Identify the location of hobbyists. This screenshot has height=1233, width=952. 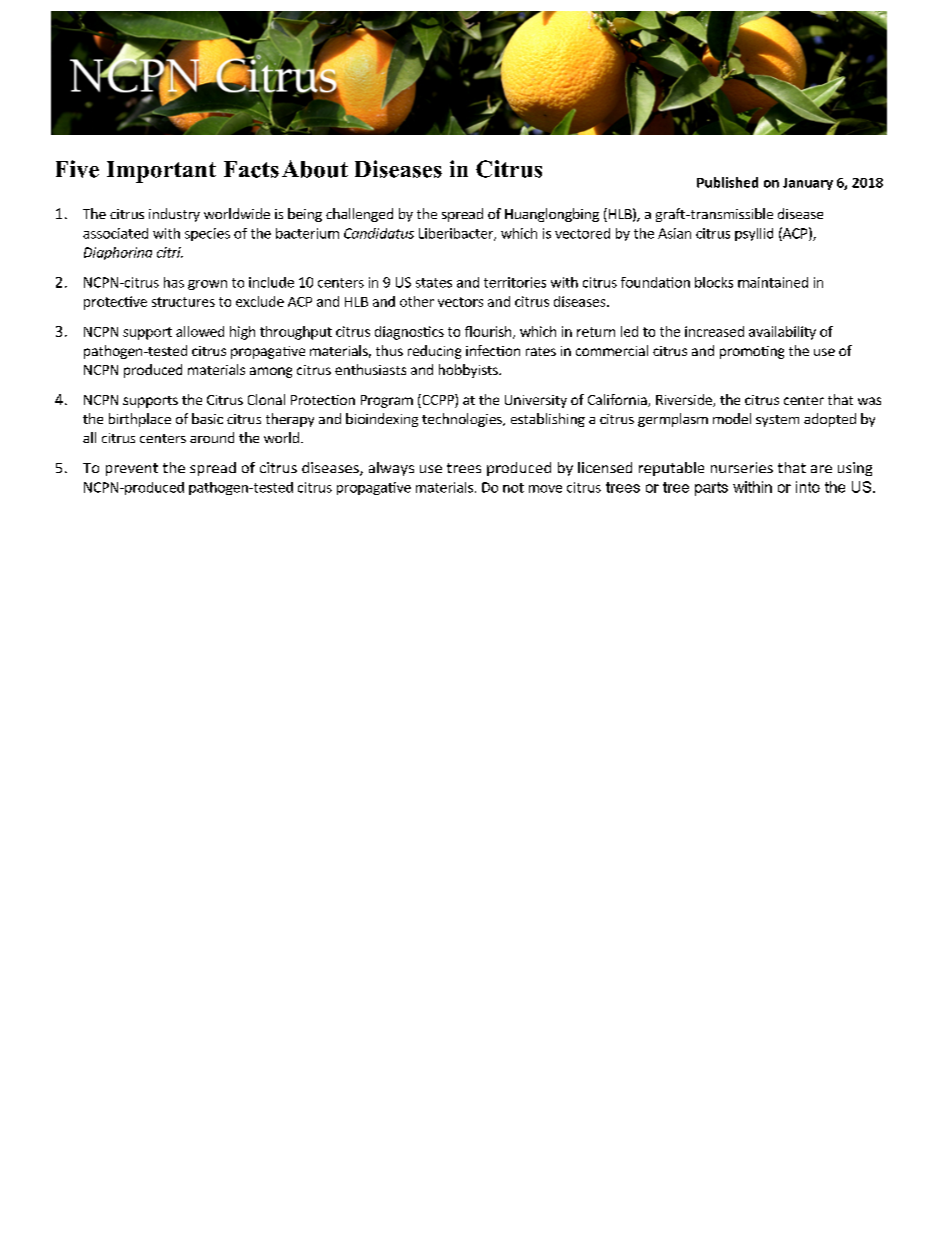
(469, 371).
